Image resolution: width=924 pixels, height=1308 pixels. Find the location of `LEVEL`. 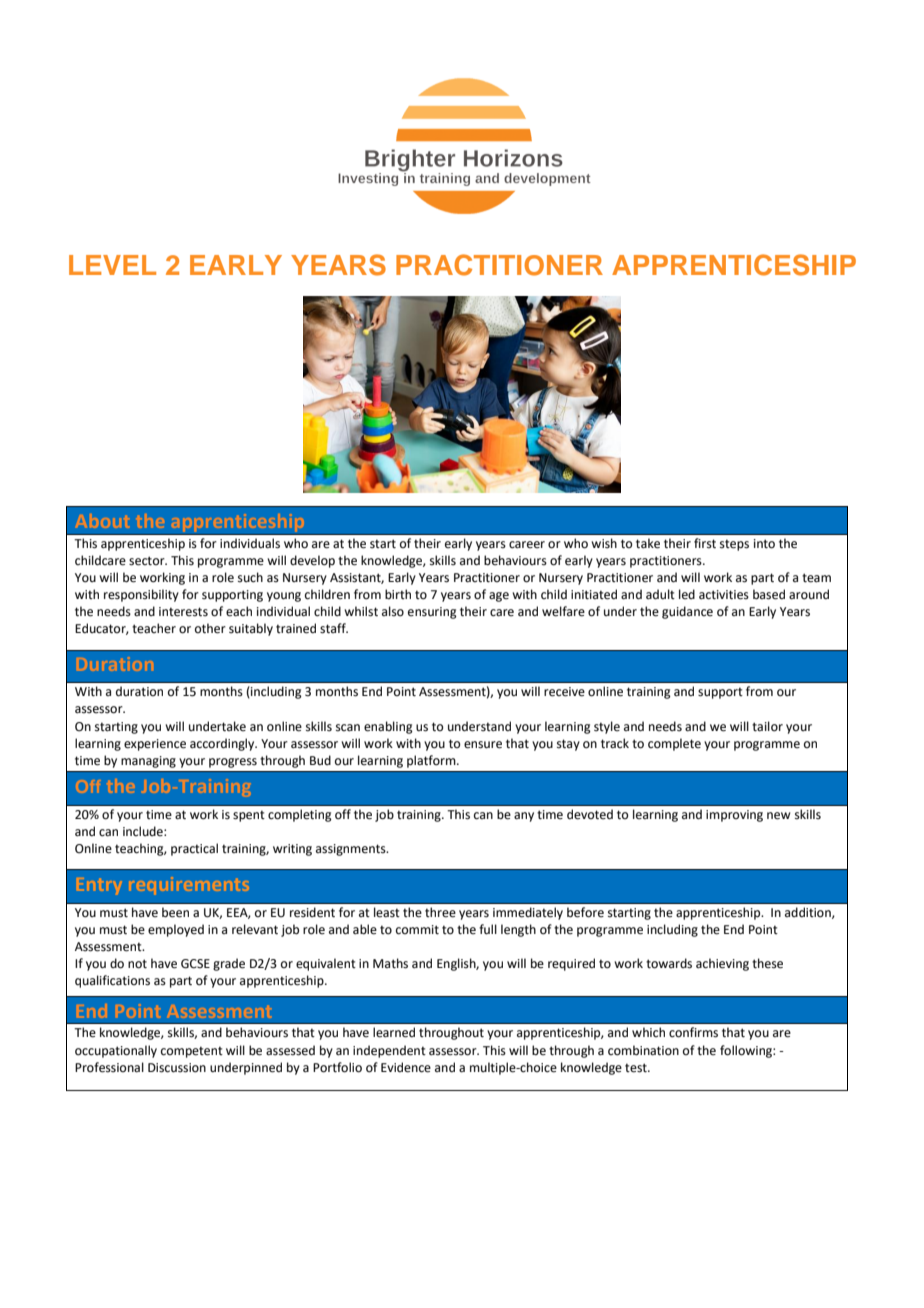

LEVEL is located at coordinates (112, 265).
